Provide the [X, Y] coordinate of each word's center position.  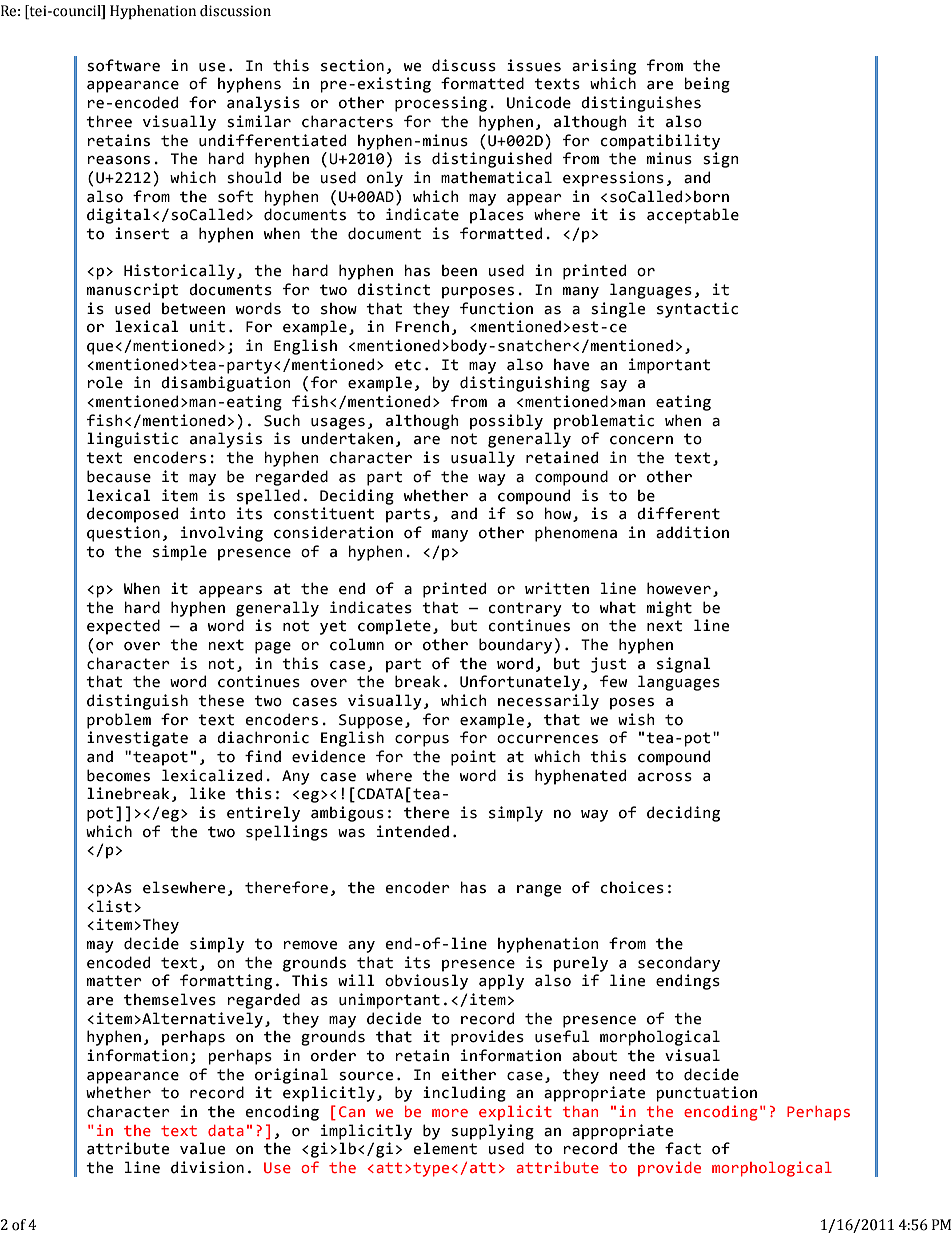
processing [441, 104]
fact [683, 1148]
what [618, 608]
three [109, 121]
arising [604, 67]
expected [123, 627]
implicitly [366, 1132]
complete [394, 627]
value [202, 1148]
